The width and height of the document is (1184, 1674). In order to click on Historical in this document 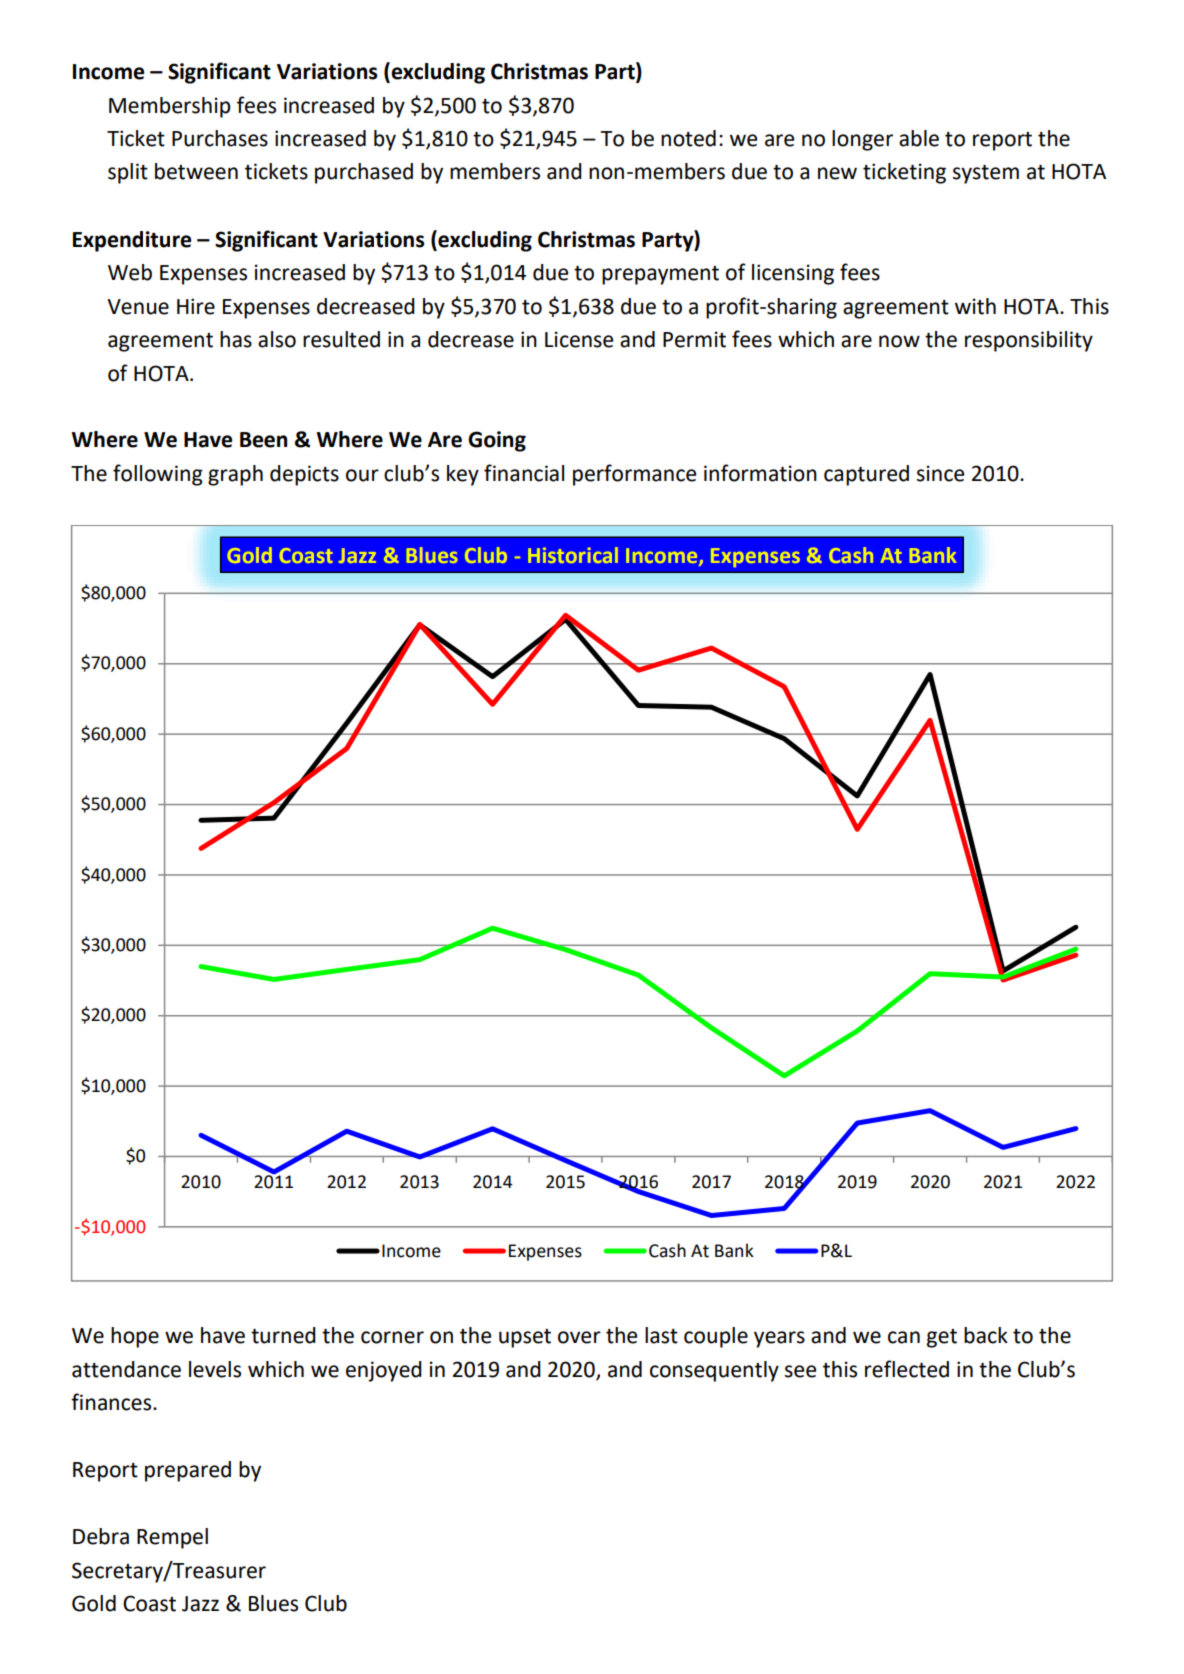, I will do `click(573, 555)`.
